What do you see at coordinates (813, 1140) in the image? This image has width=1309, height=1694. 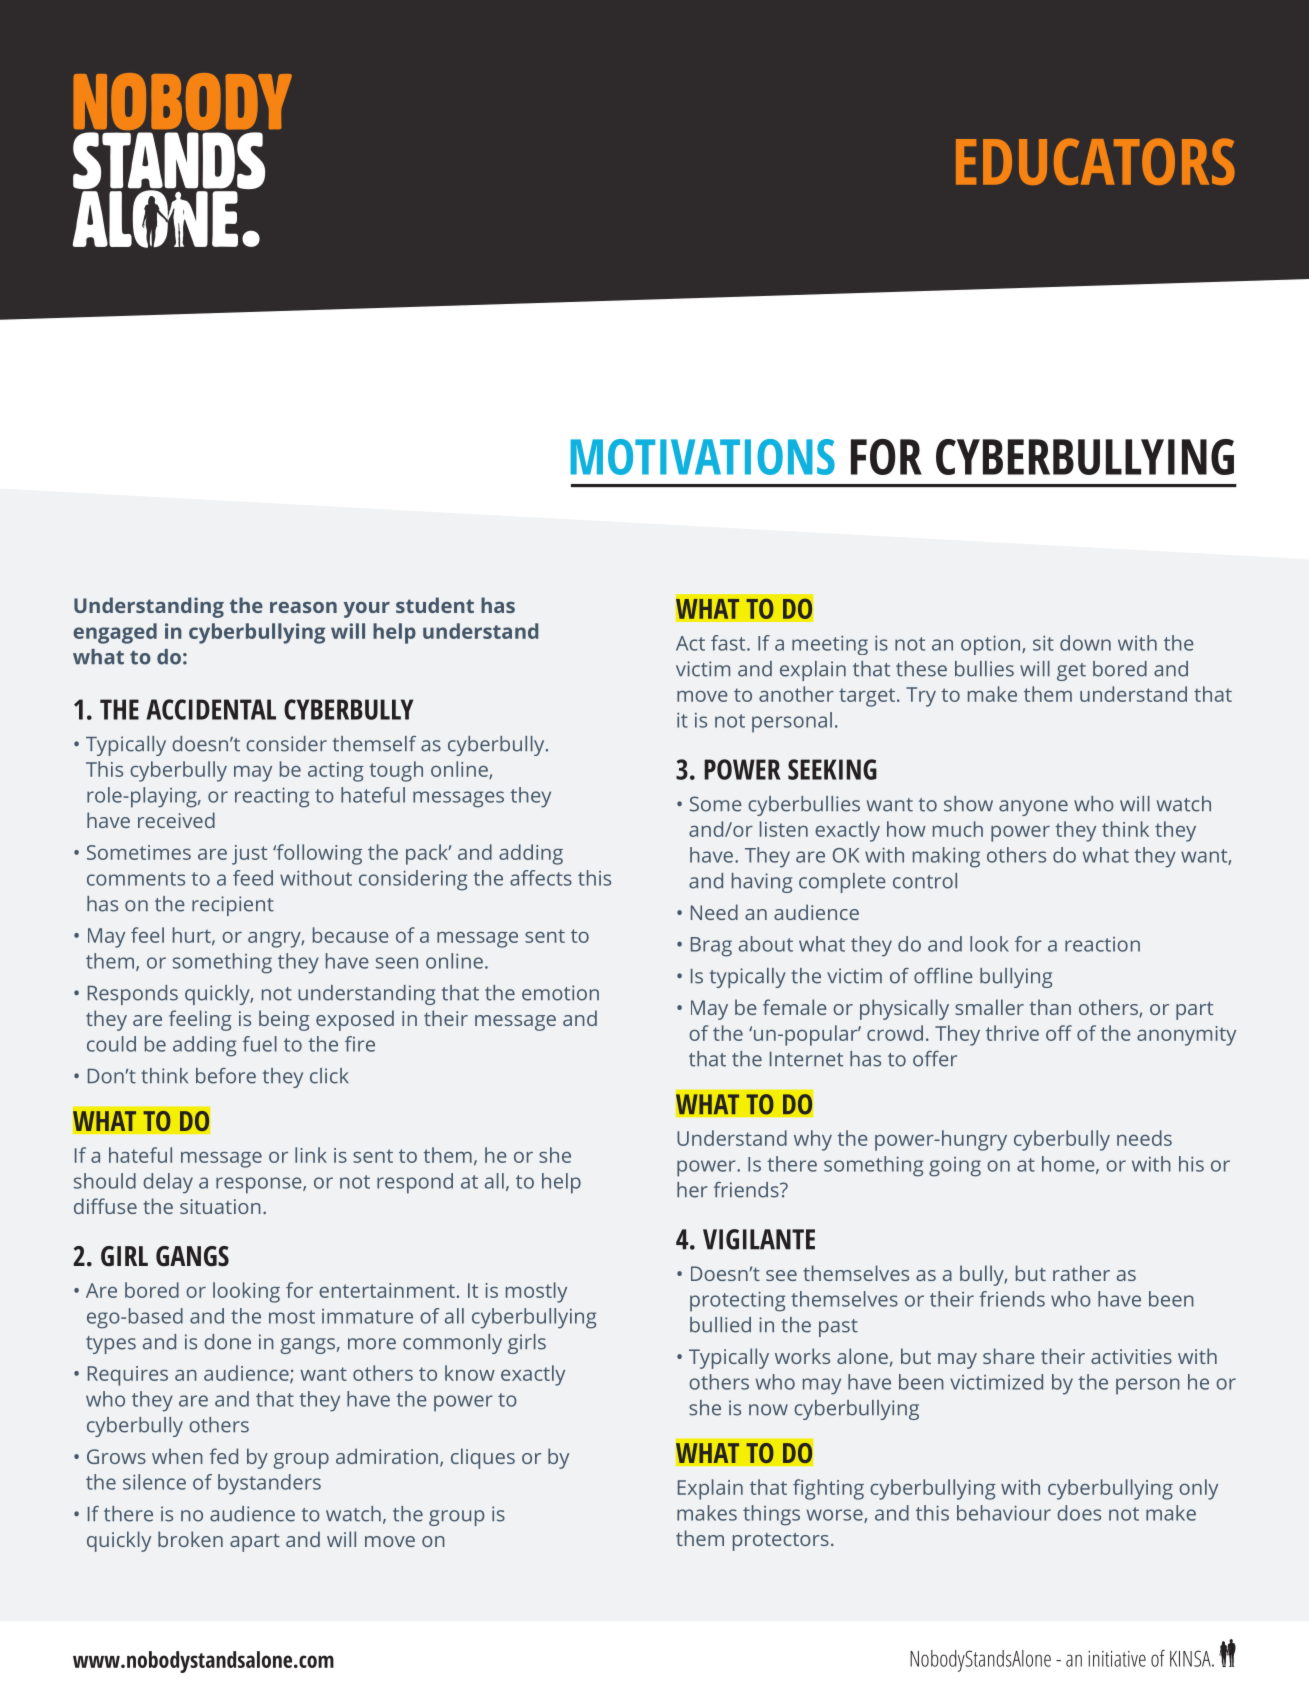 I see `why` at bounding box center [813, 1140].
